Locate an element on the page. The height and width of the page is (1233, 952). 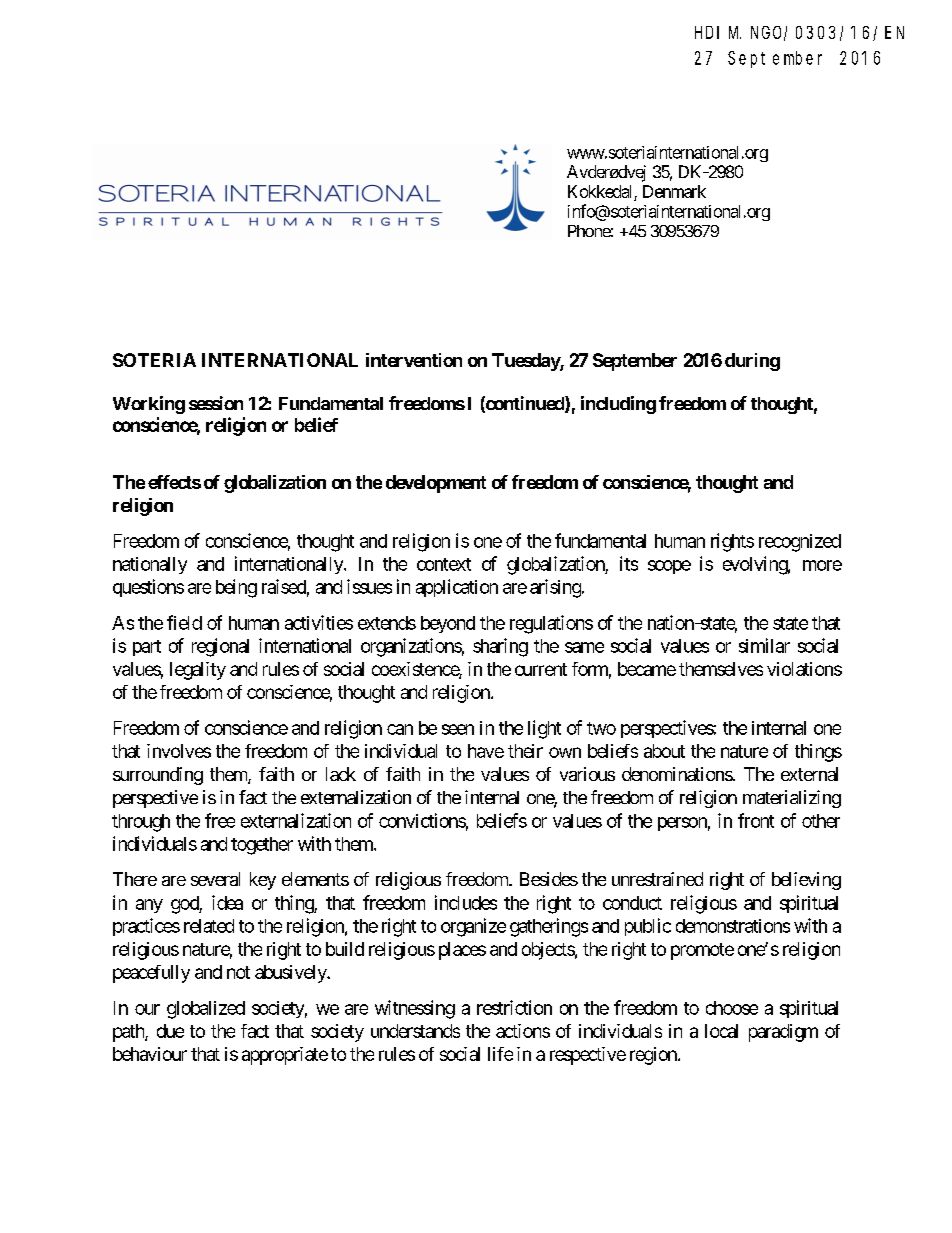
development is located at coordinates (436, 484).
